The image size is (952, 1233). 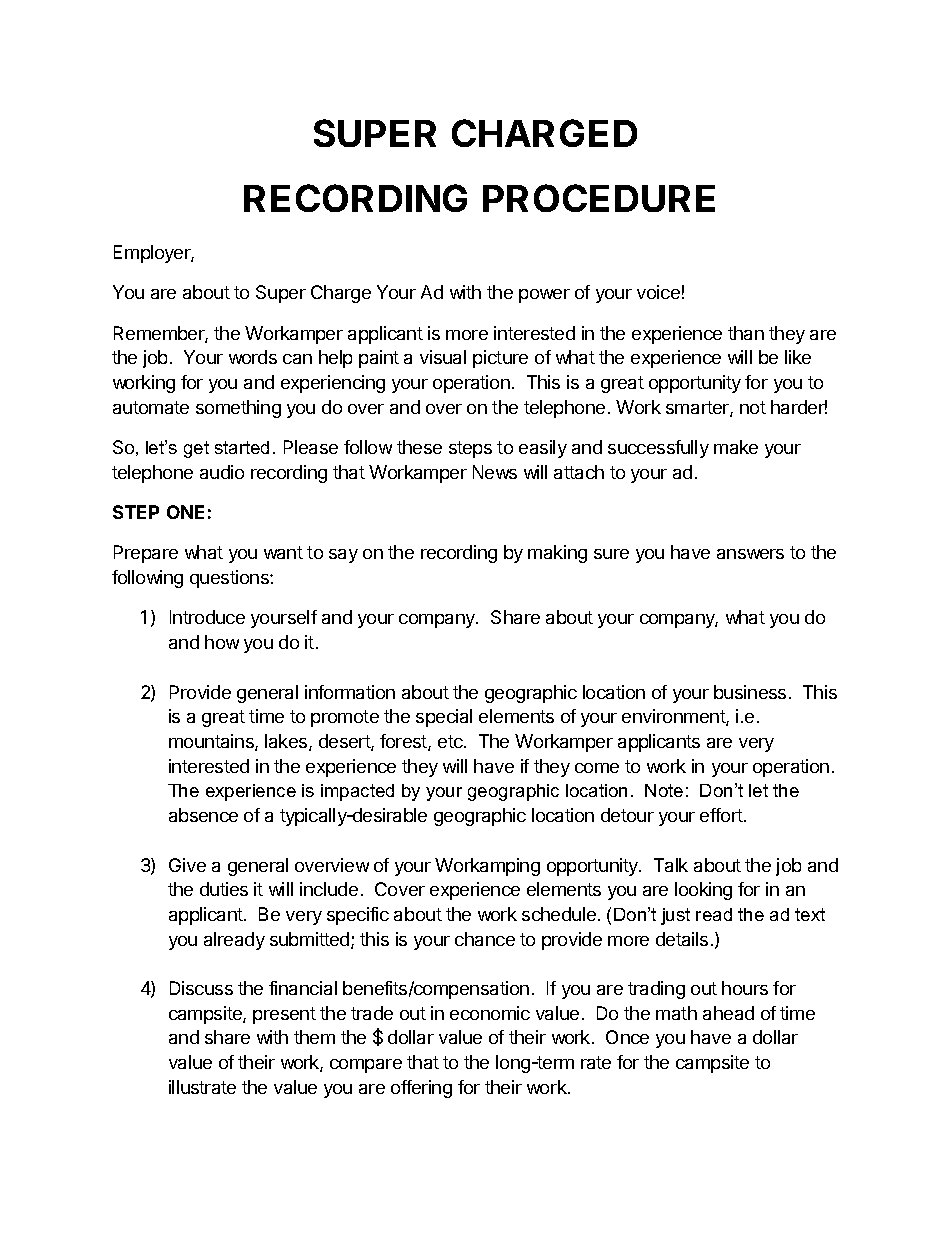 I want to click on audio, so click(x=222, y=472).
